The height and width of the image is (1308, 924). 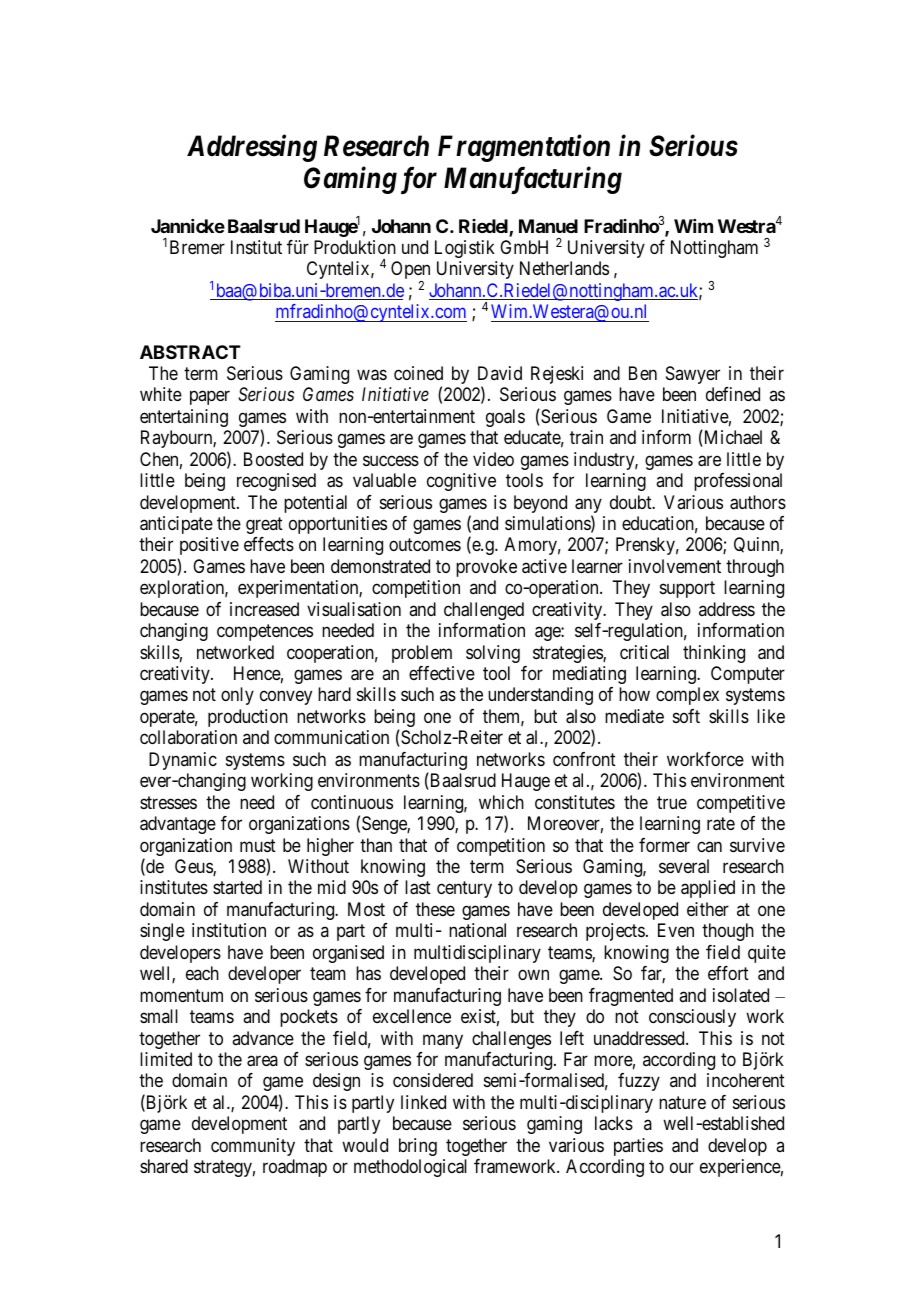 I want to click on community, so click(x=253, y=1147).
